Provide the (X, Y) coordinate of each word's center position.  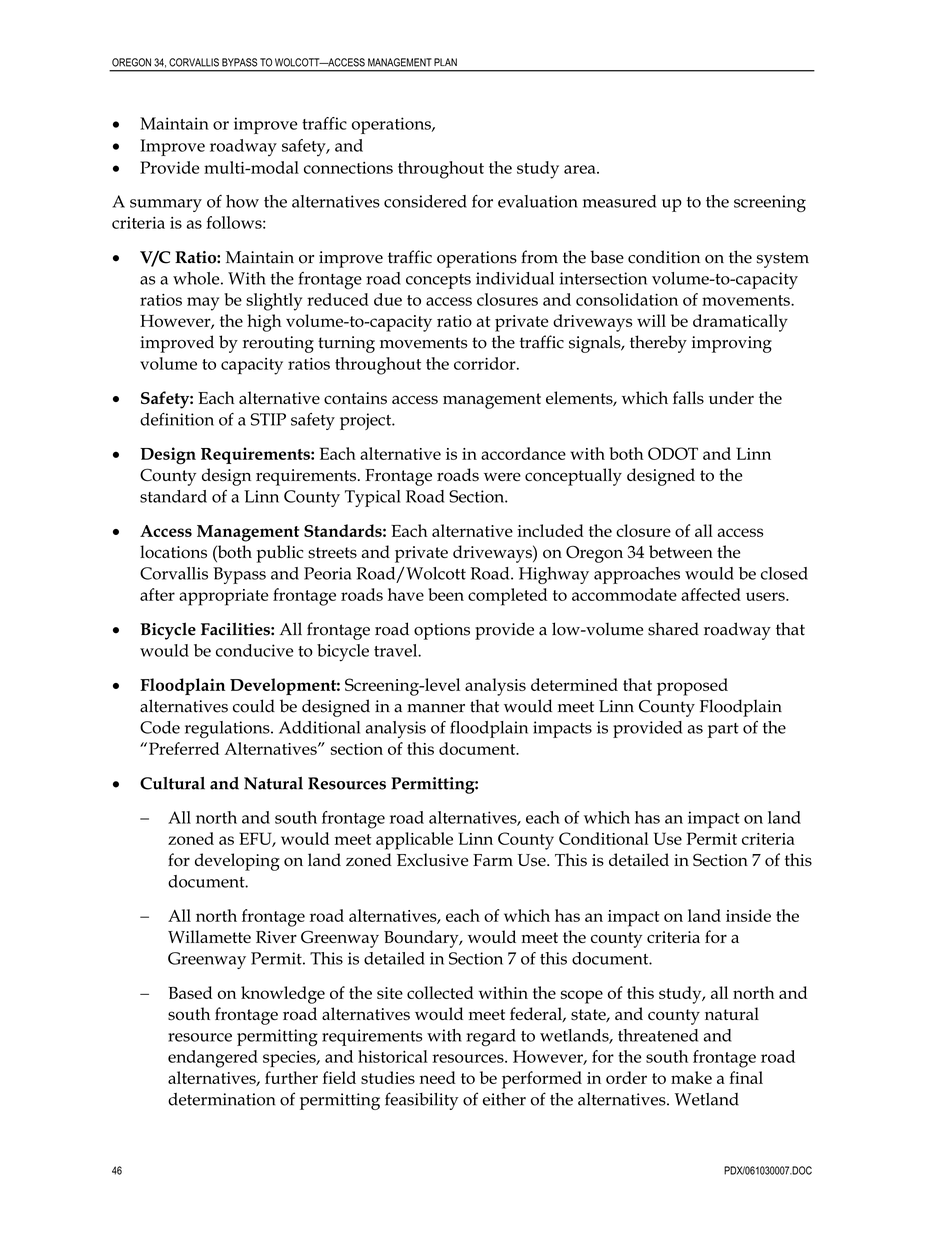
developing (237, 862)
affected (711, 594)
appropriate (224, 597)
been (446, 594)
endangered (213, 1059)
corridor (486, 363)
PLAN (445, 62)
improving (732, 344)
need (438, 1077)
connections (348, 168)
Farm (493, 860)
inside (748, 915)
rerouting (278, 344)
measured (619, 201)
